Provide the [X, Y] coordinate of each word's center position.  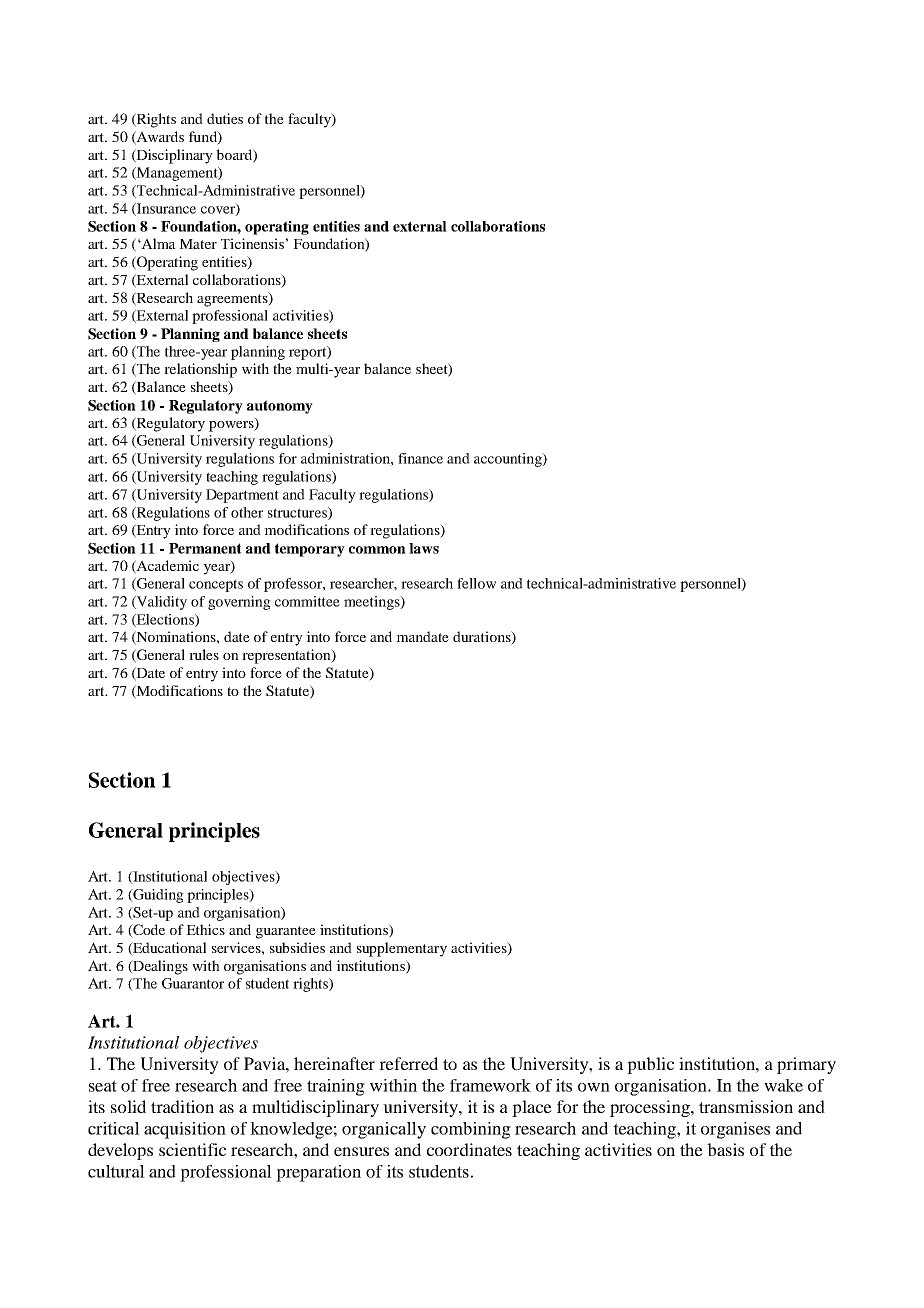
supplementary [402, 949]
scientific [192, 1149]
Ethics [205, 929]
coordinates [469, 1149]
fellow [476, 583]
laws [424, 548]
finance [420, 458]
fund [204, 137]
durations [483, 638]
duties [225, 118]
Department [242, 496]
